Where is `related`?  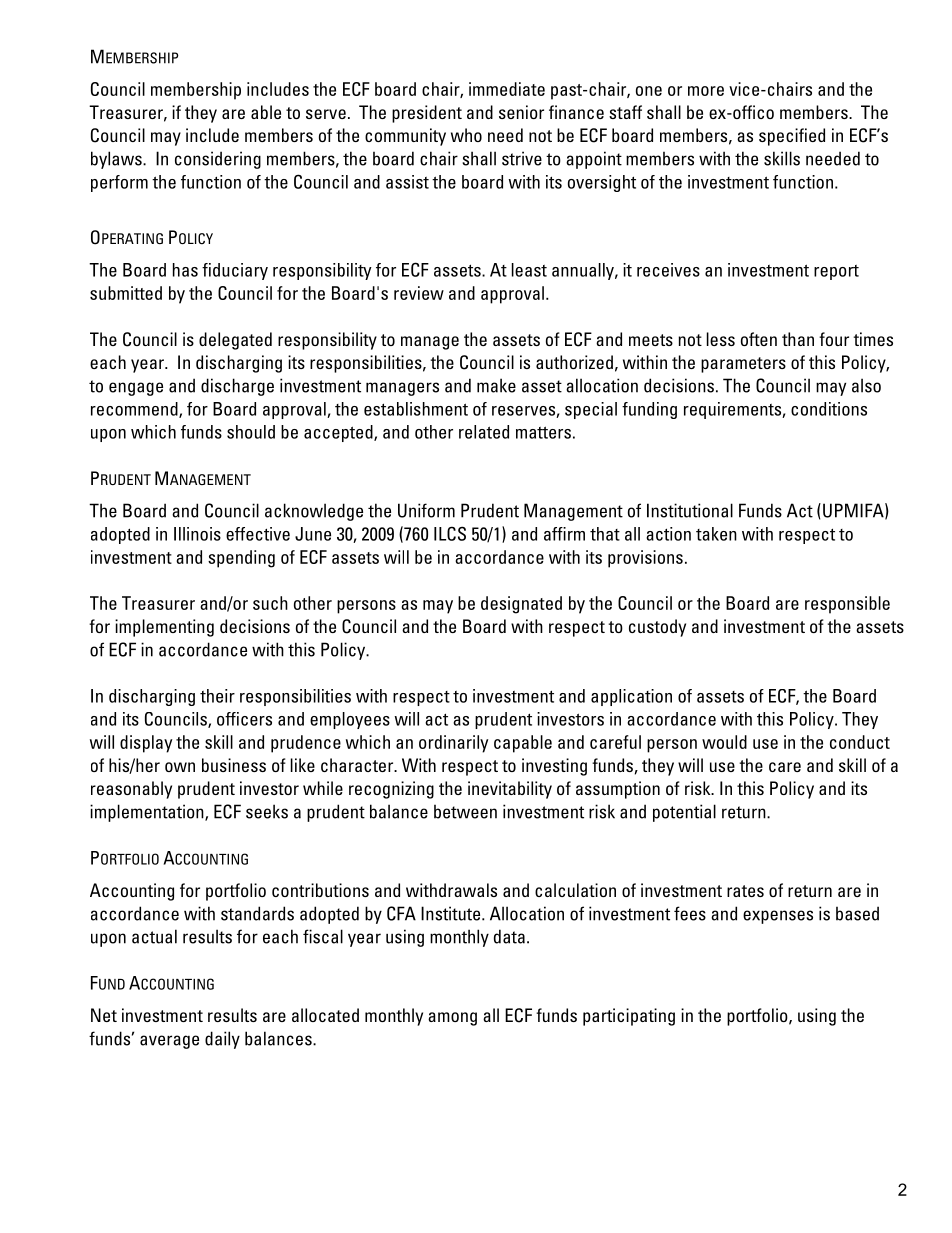
related is located at coordinates (484, 432).
